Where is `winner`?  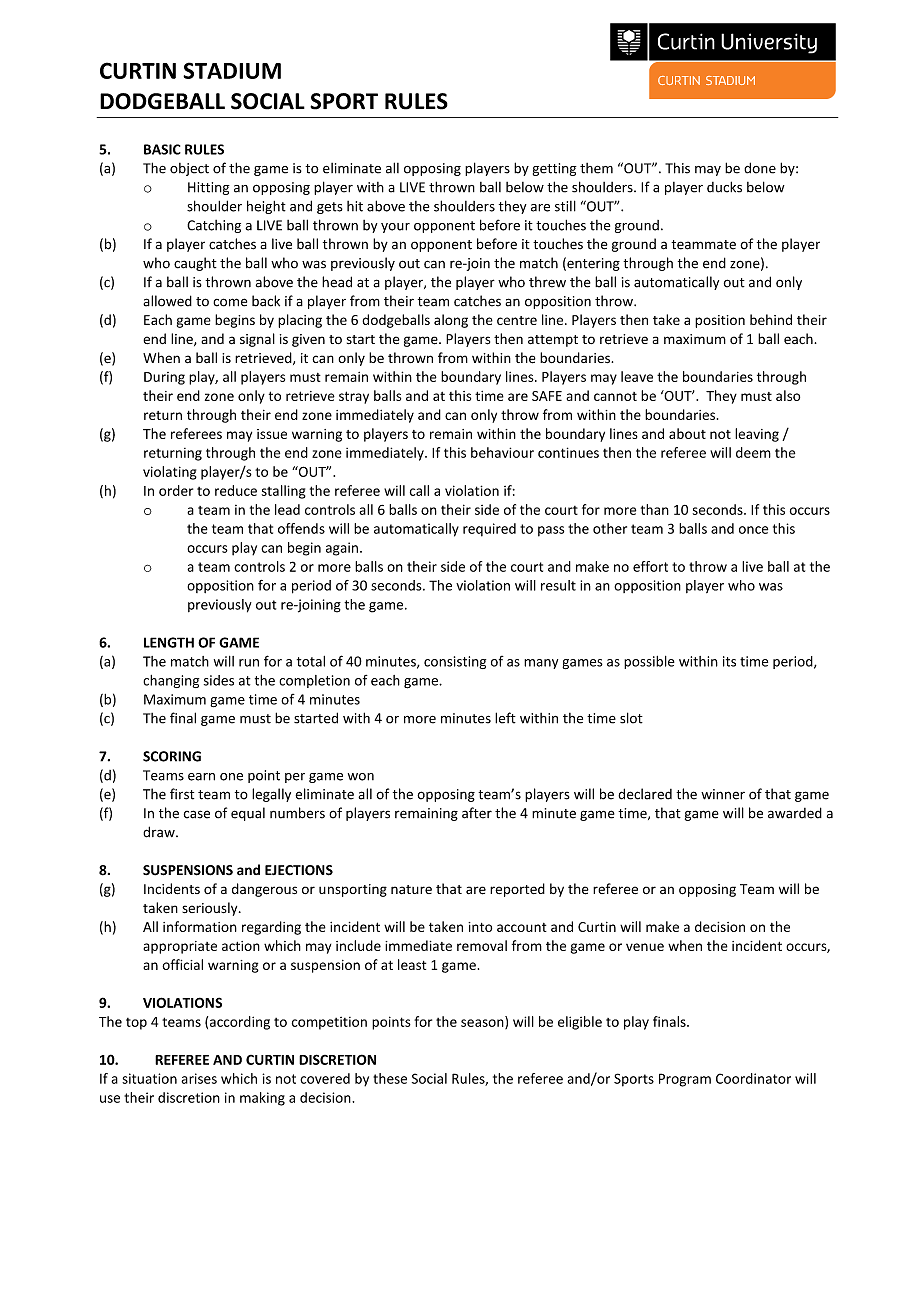
winner is located at coordinates (723, 794).
